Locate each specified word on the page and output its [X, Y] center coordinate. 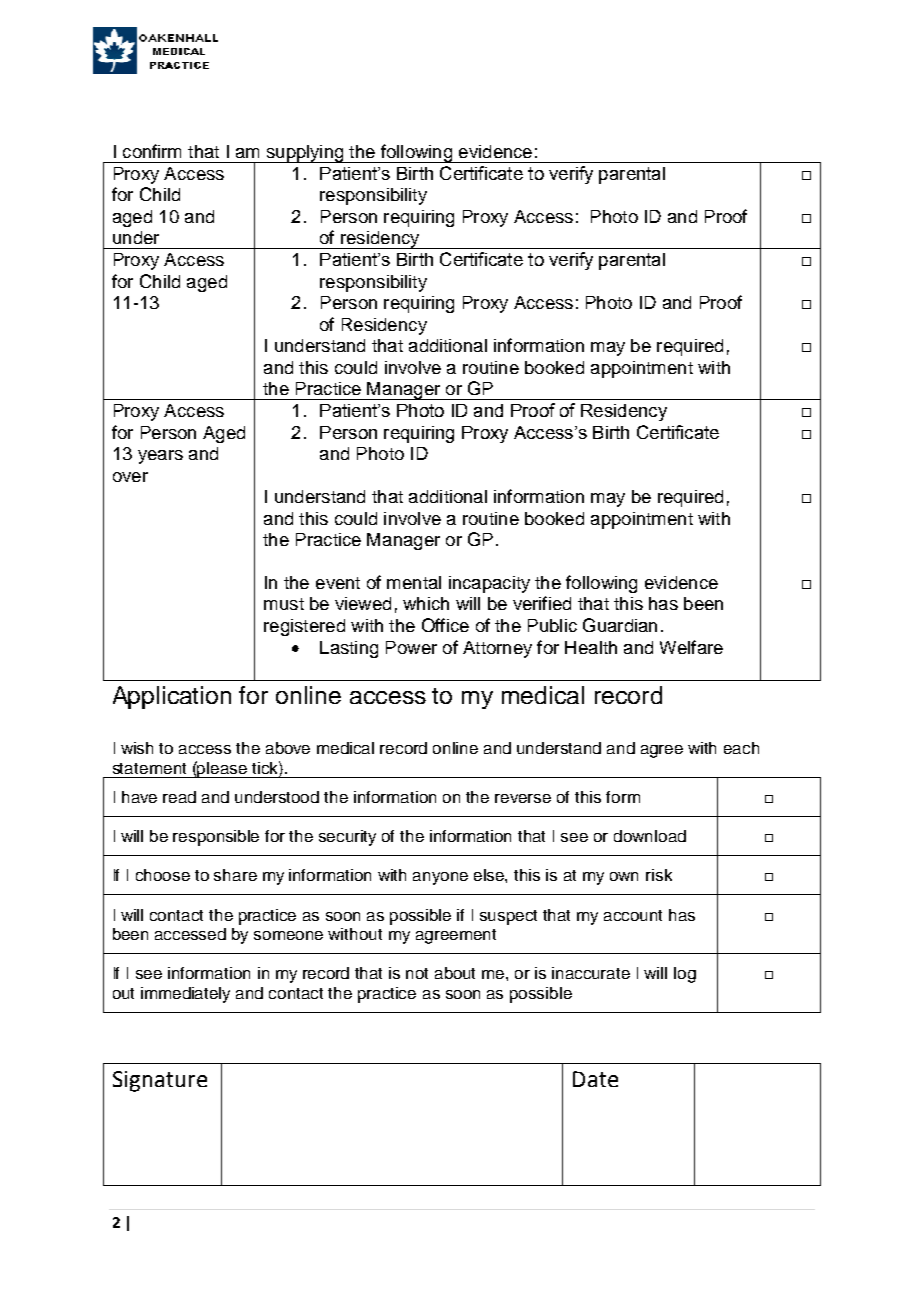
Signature [160, 1081]
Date [595, 1079]
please [223, 769]
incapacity [489, 584]
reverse [523, 798]
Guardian [620, 625]
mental [414, 582]
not [417, 973]
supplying [305, 154]
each [741, 748]
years [160, 457]
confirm [152, 151]
